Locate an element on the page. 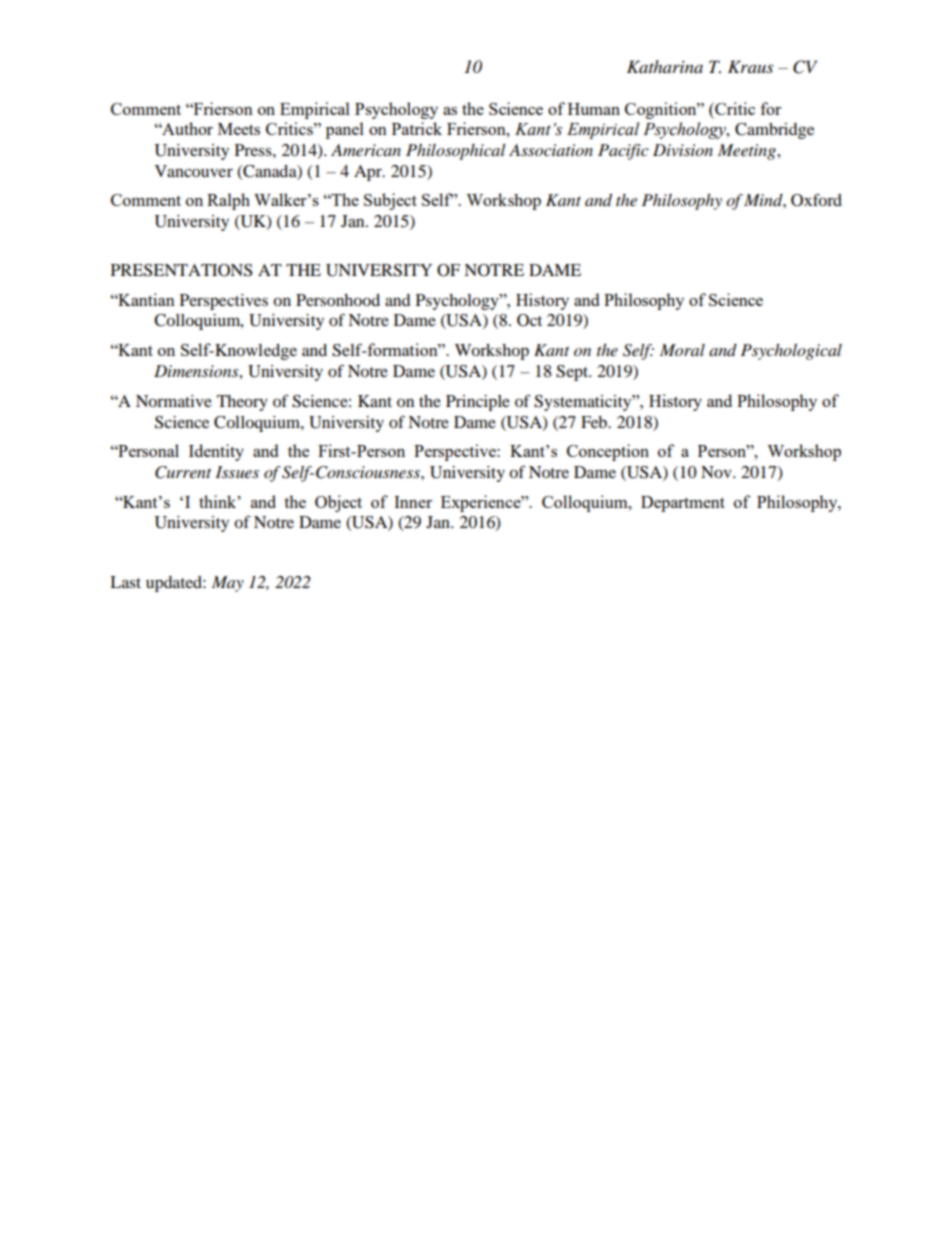 The image size is (952, 1233). PRESENTATIONS is located at coordinates (181, 270).
